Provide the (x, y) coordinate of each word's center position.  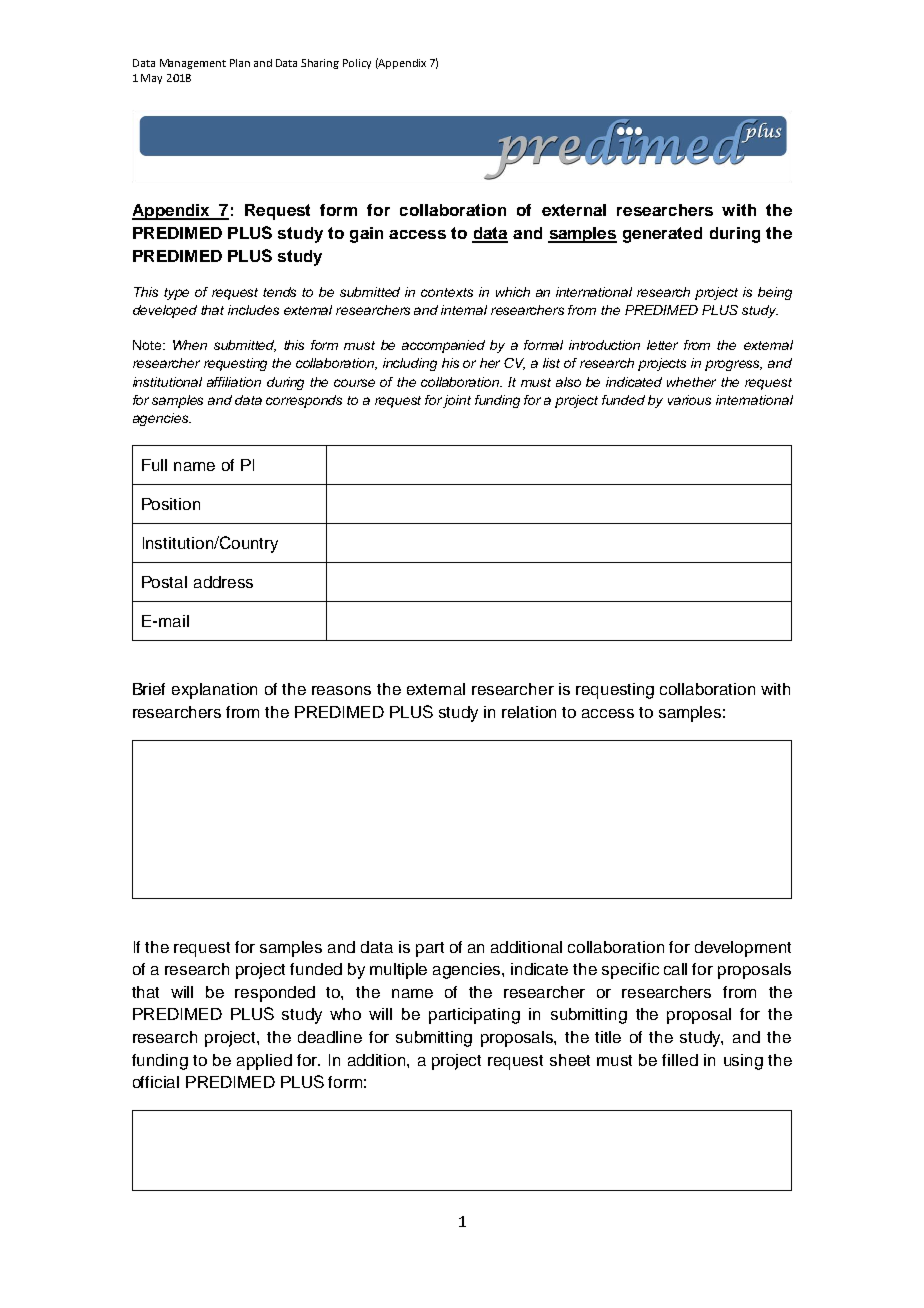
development (743, 949)
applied (264, 1062)
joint (457, 401)
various (689, 400)
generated (662, 235)
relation (529, 712)
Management (193, 64)
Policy (357, 64)
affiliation (234, 382)
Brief (149, 689)
